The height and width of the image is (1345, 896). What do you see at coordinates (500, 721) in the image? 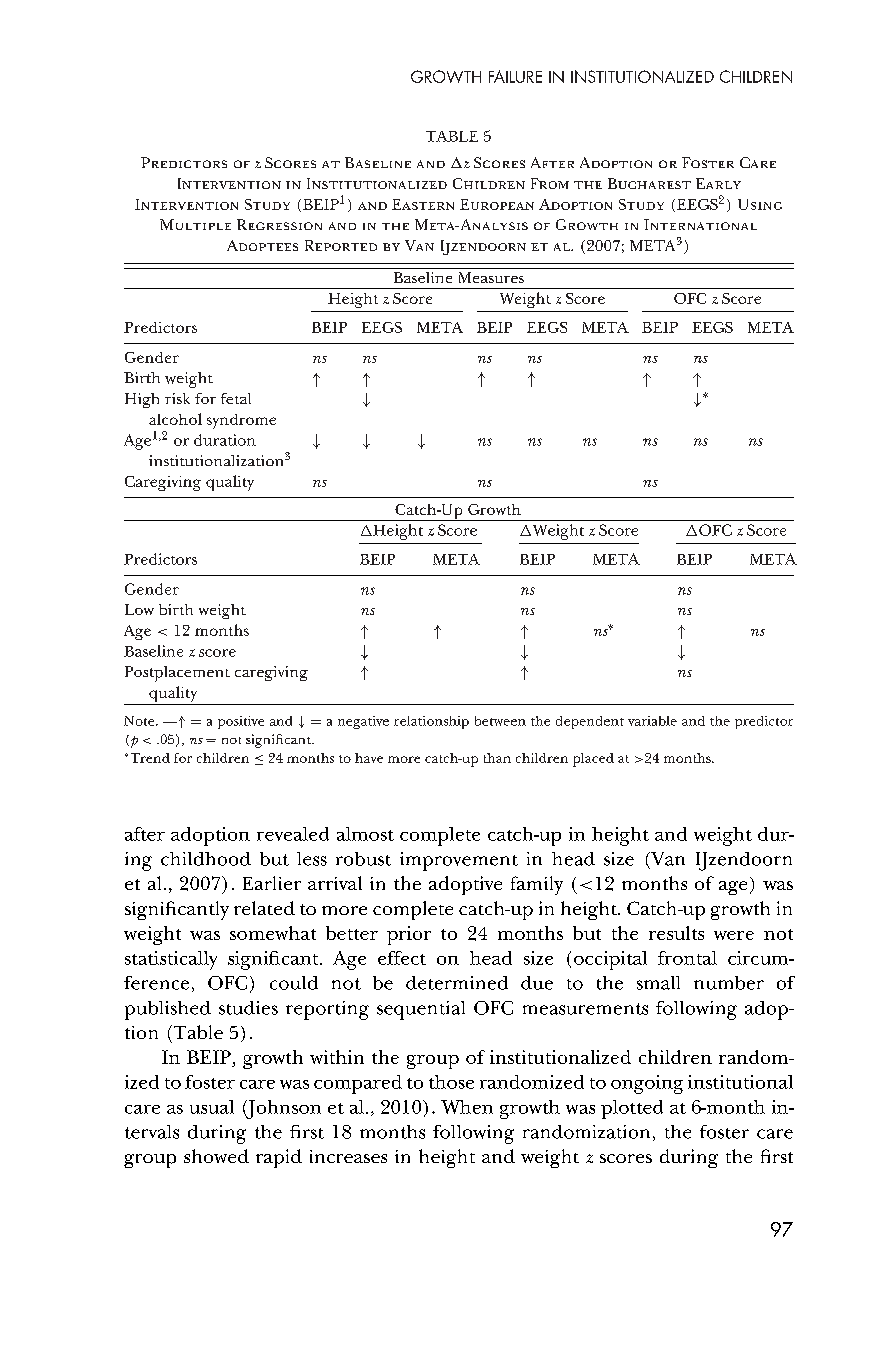
I see `between` at bounding box center [500, 721].
